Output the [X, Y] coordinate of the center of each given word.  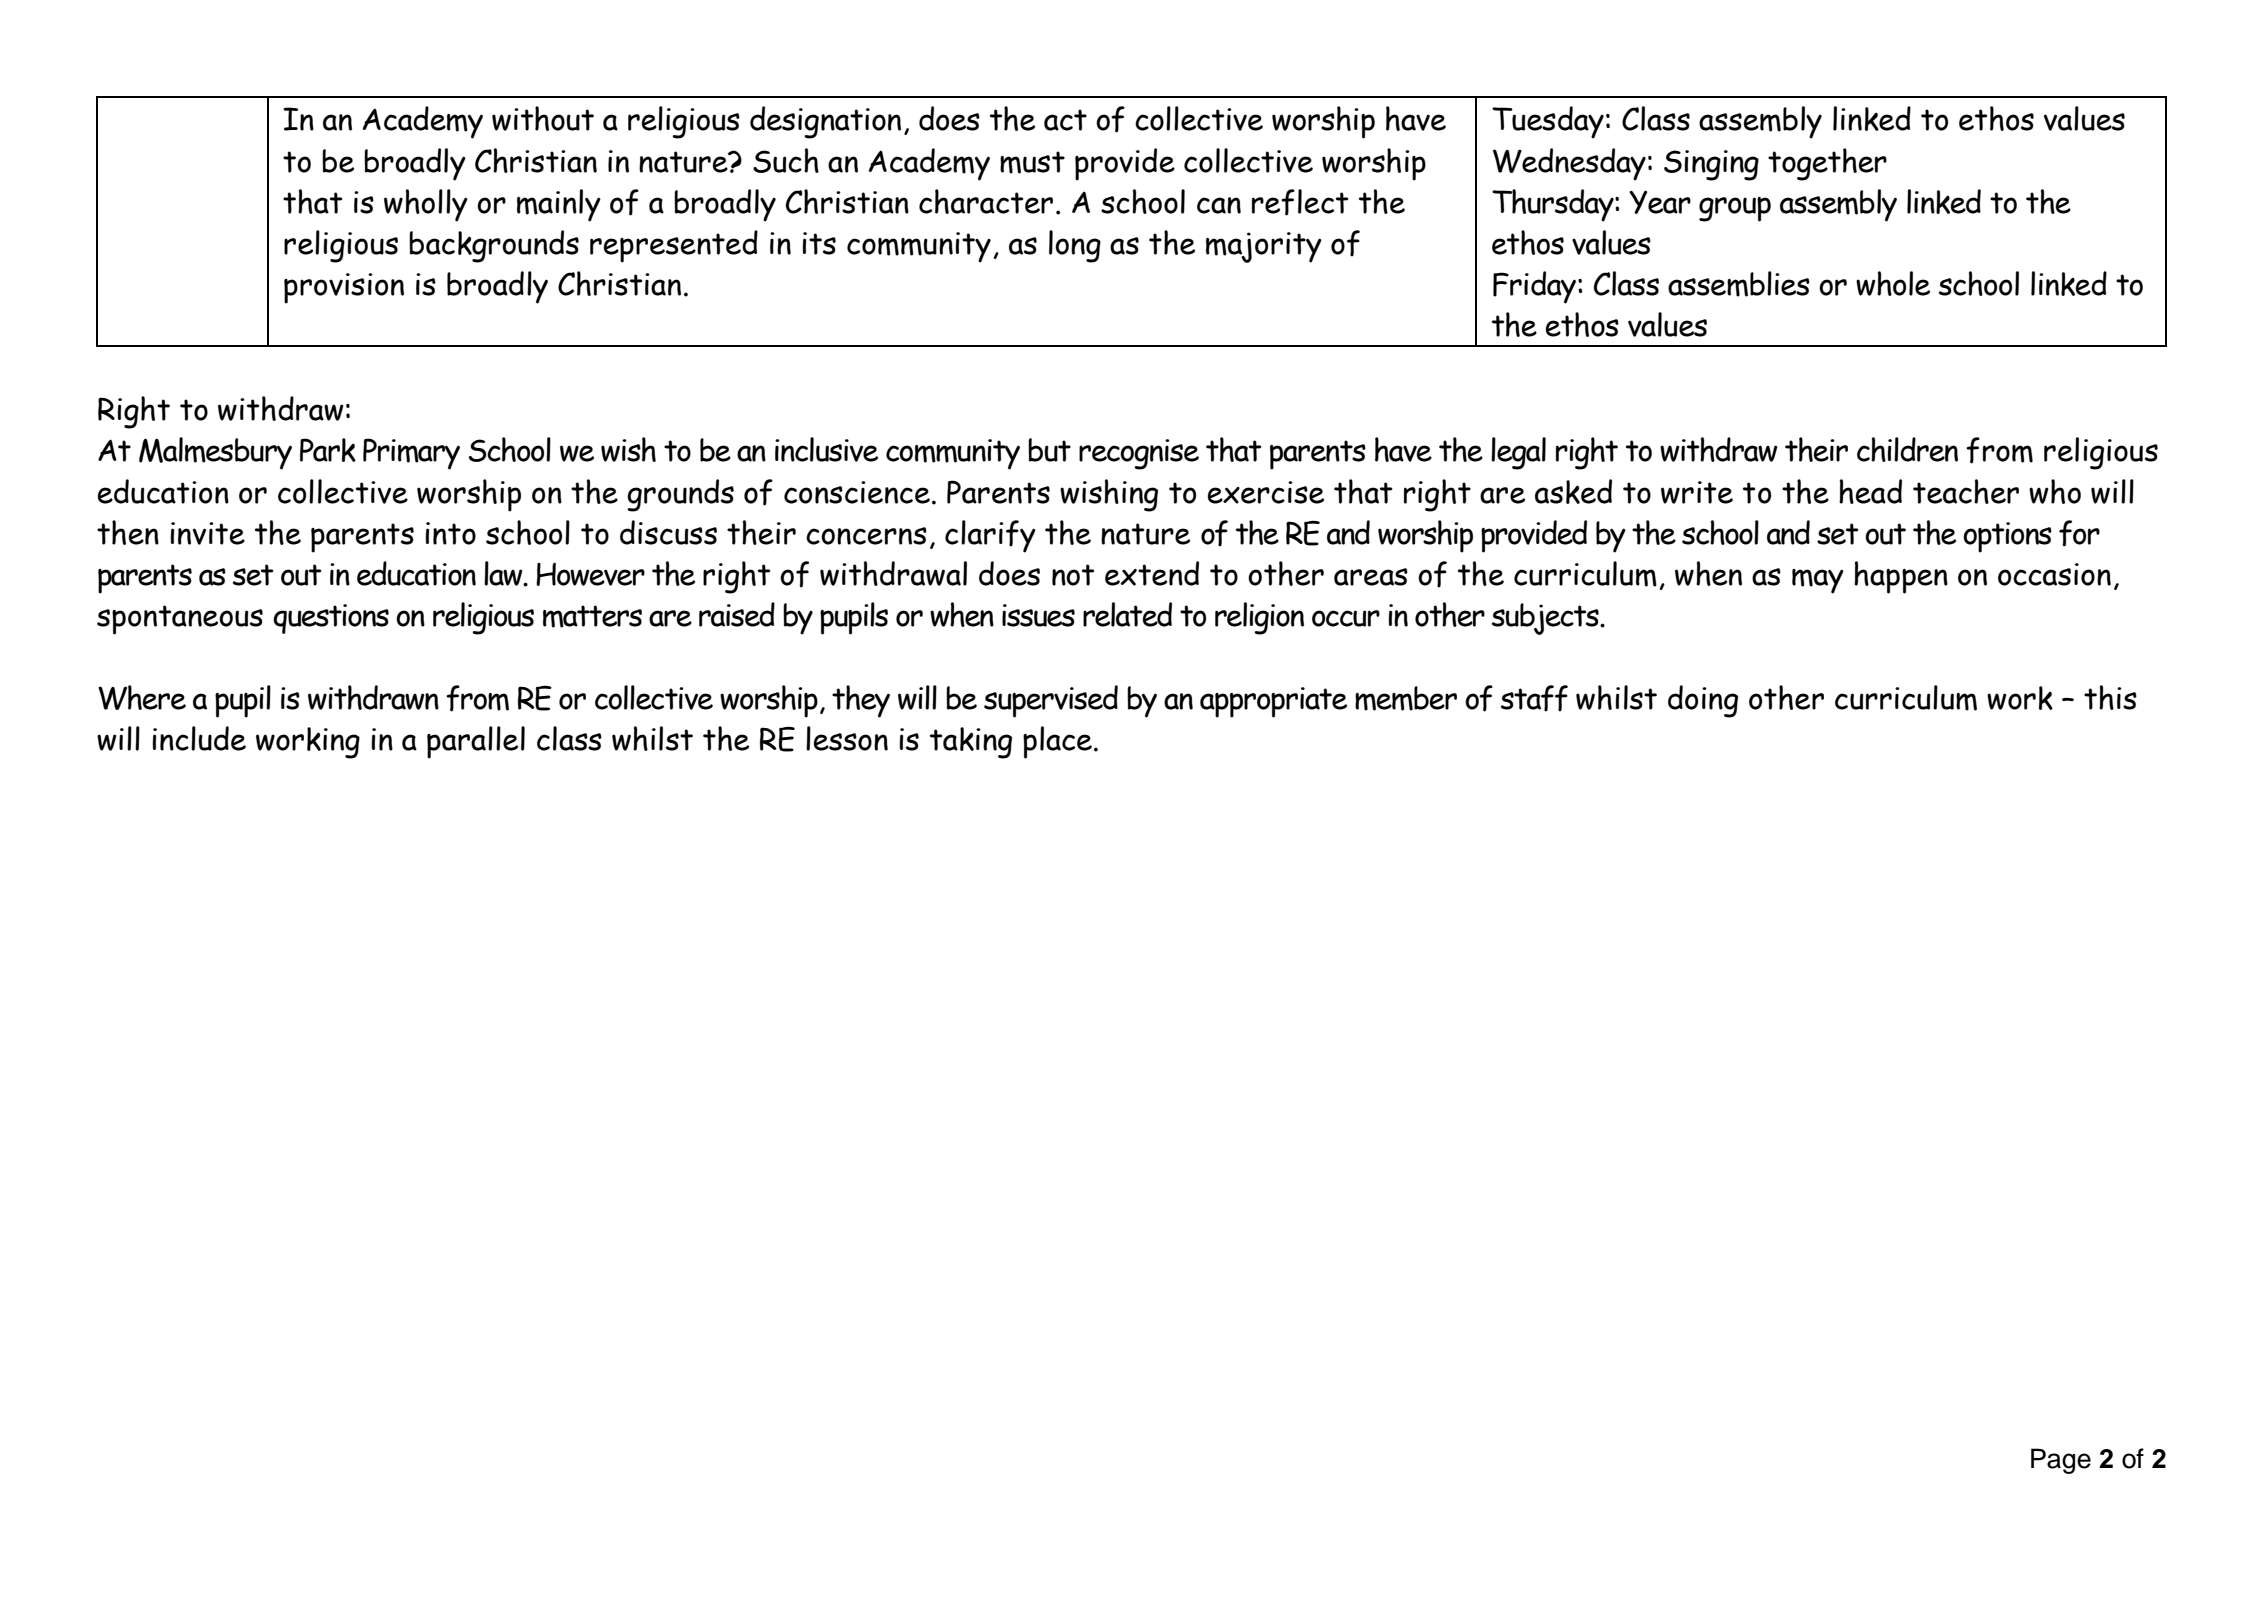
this [2110, 697]
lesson [847, 738]
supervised [1051, 701]
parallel [476, 742]
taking [971, 743]
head [1870, 491]
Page [2061, 1461]
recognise [1139, 454]
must [1032, 162]
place [1057, 742]
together [1827, 164]
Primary [411, 454]
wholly [426, 205]
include [199, 738]
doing [1703, 701]
